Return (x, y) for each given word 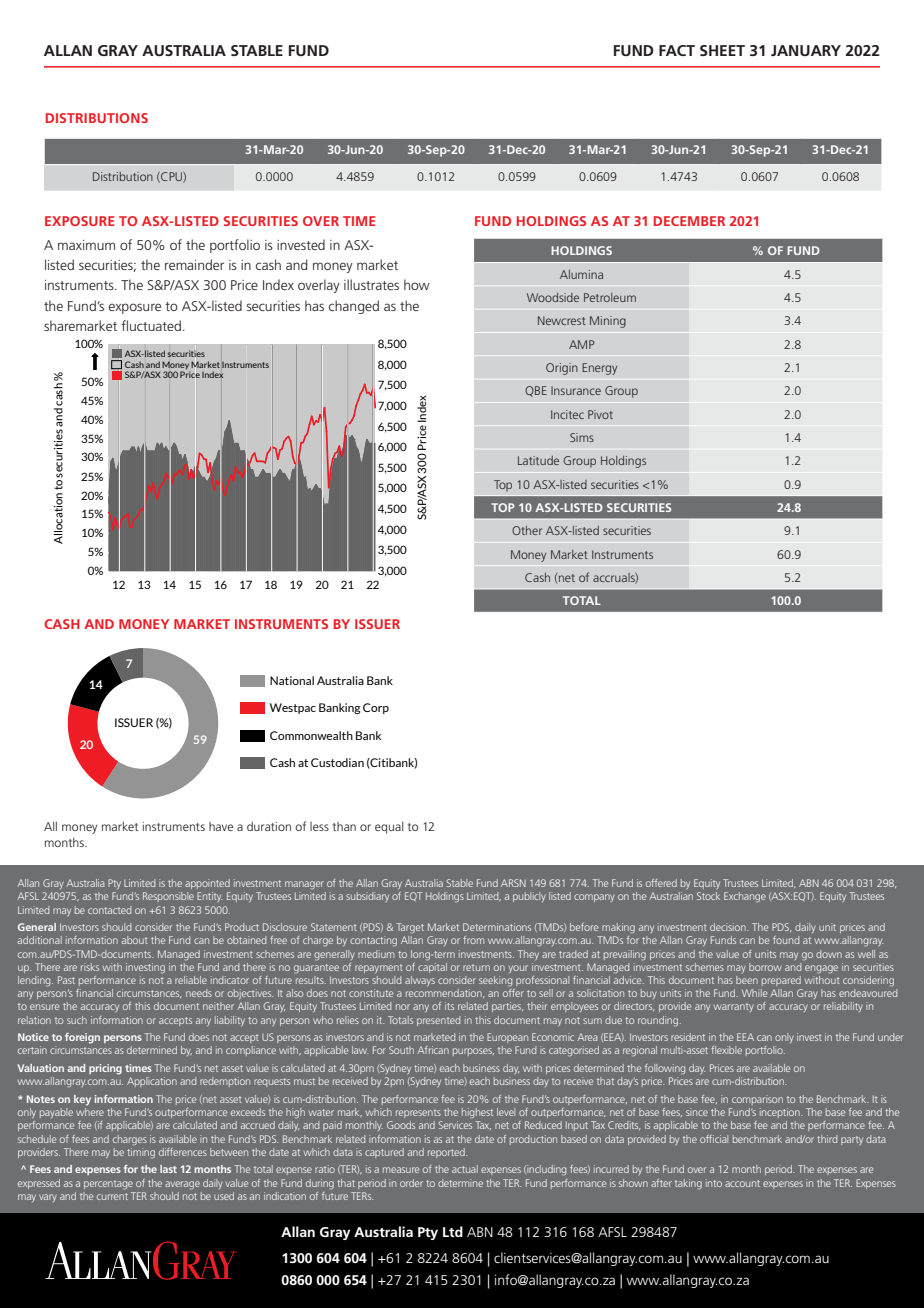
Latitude (538, 460)
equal (389, 827)
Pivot (600, 414)
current (112, 1196)
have (221, 826)
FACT (677, 50)
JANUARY (806, 50)
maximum (86, 245)
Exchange (745, 897)
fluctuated (151, 325)
